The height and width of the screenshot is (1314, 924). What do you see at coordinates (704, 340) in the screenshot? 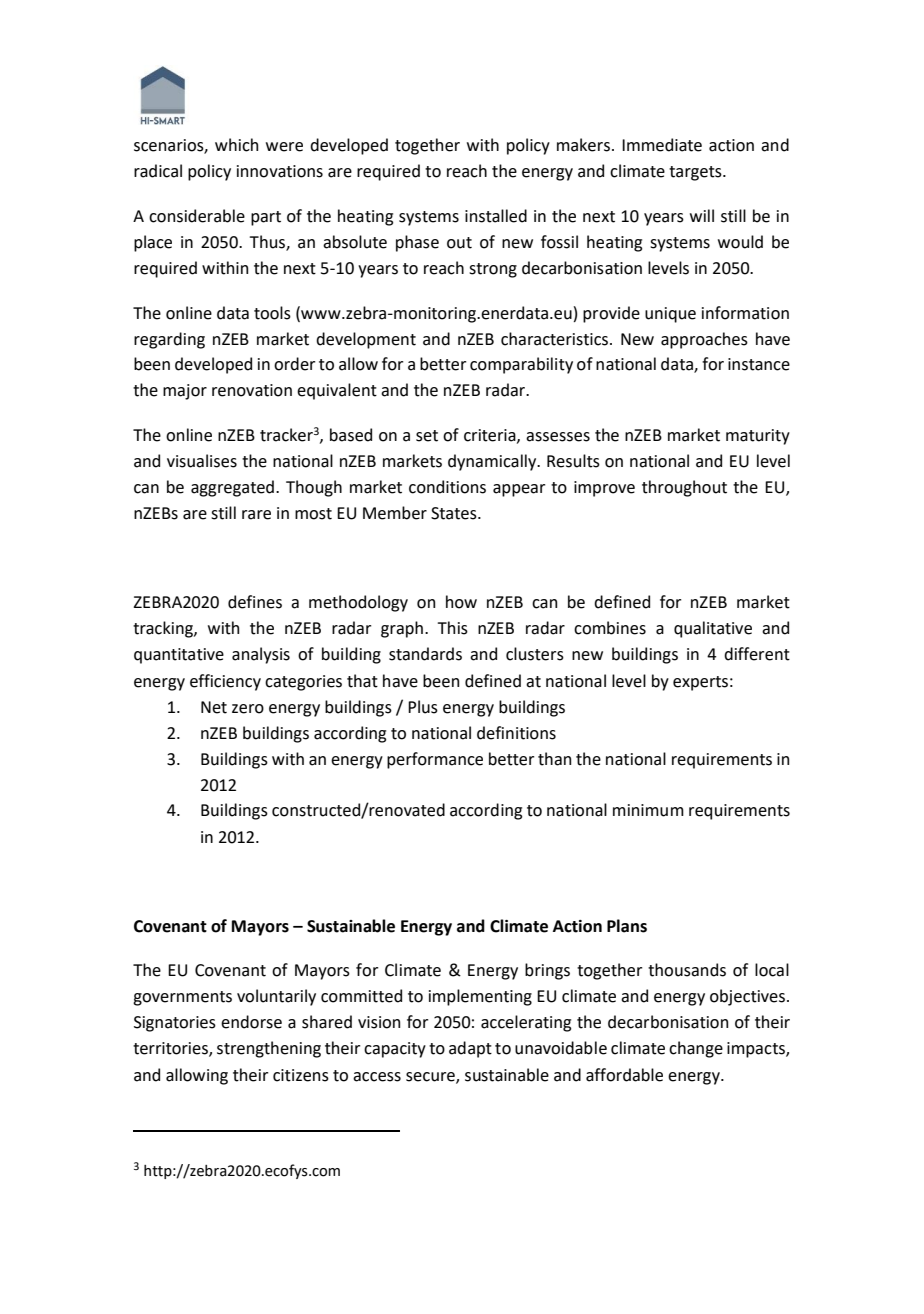
I see `approaches` at bounding box center [704, 340].
